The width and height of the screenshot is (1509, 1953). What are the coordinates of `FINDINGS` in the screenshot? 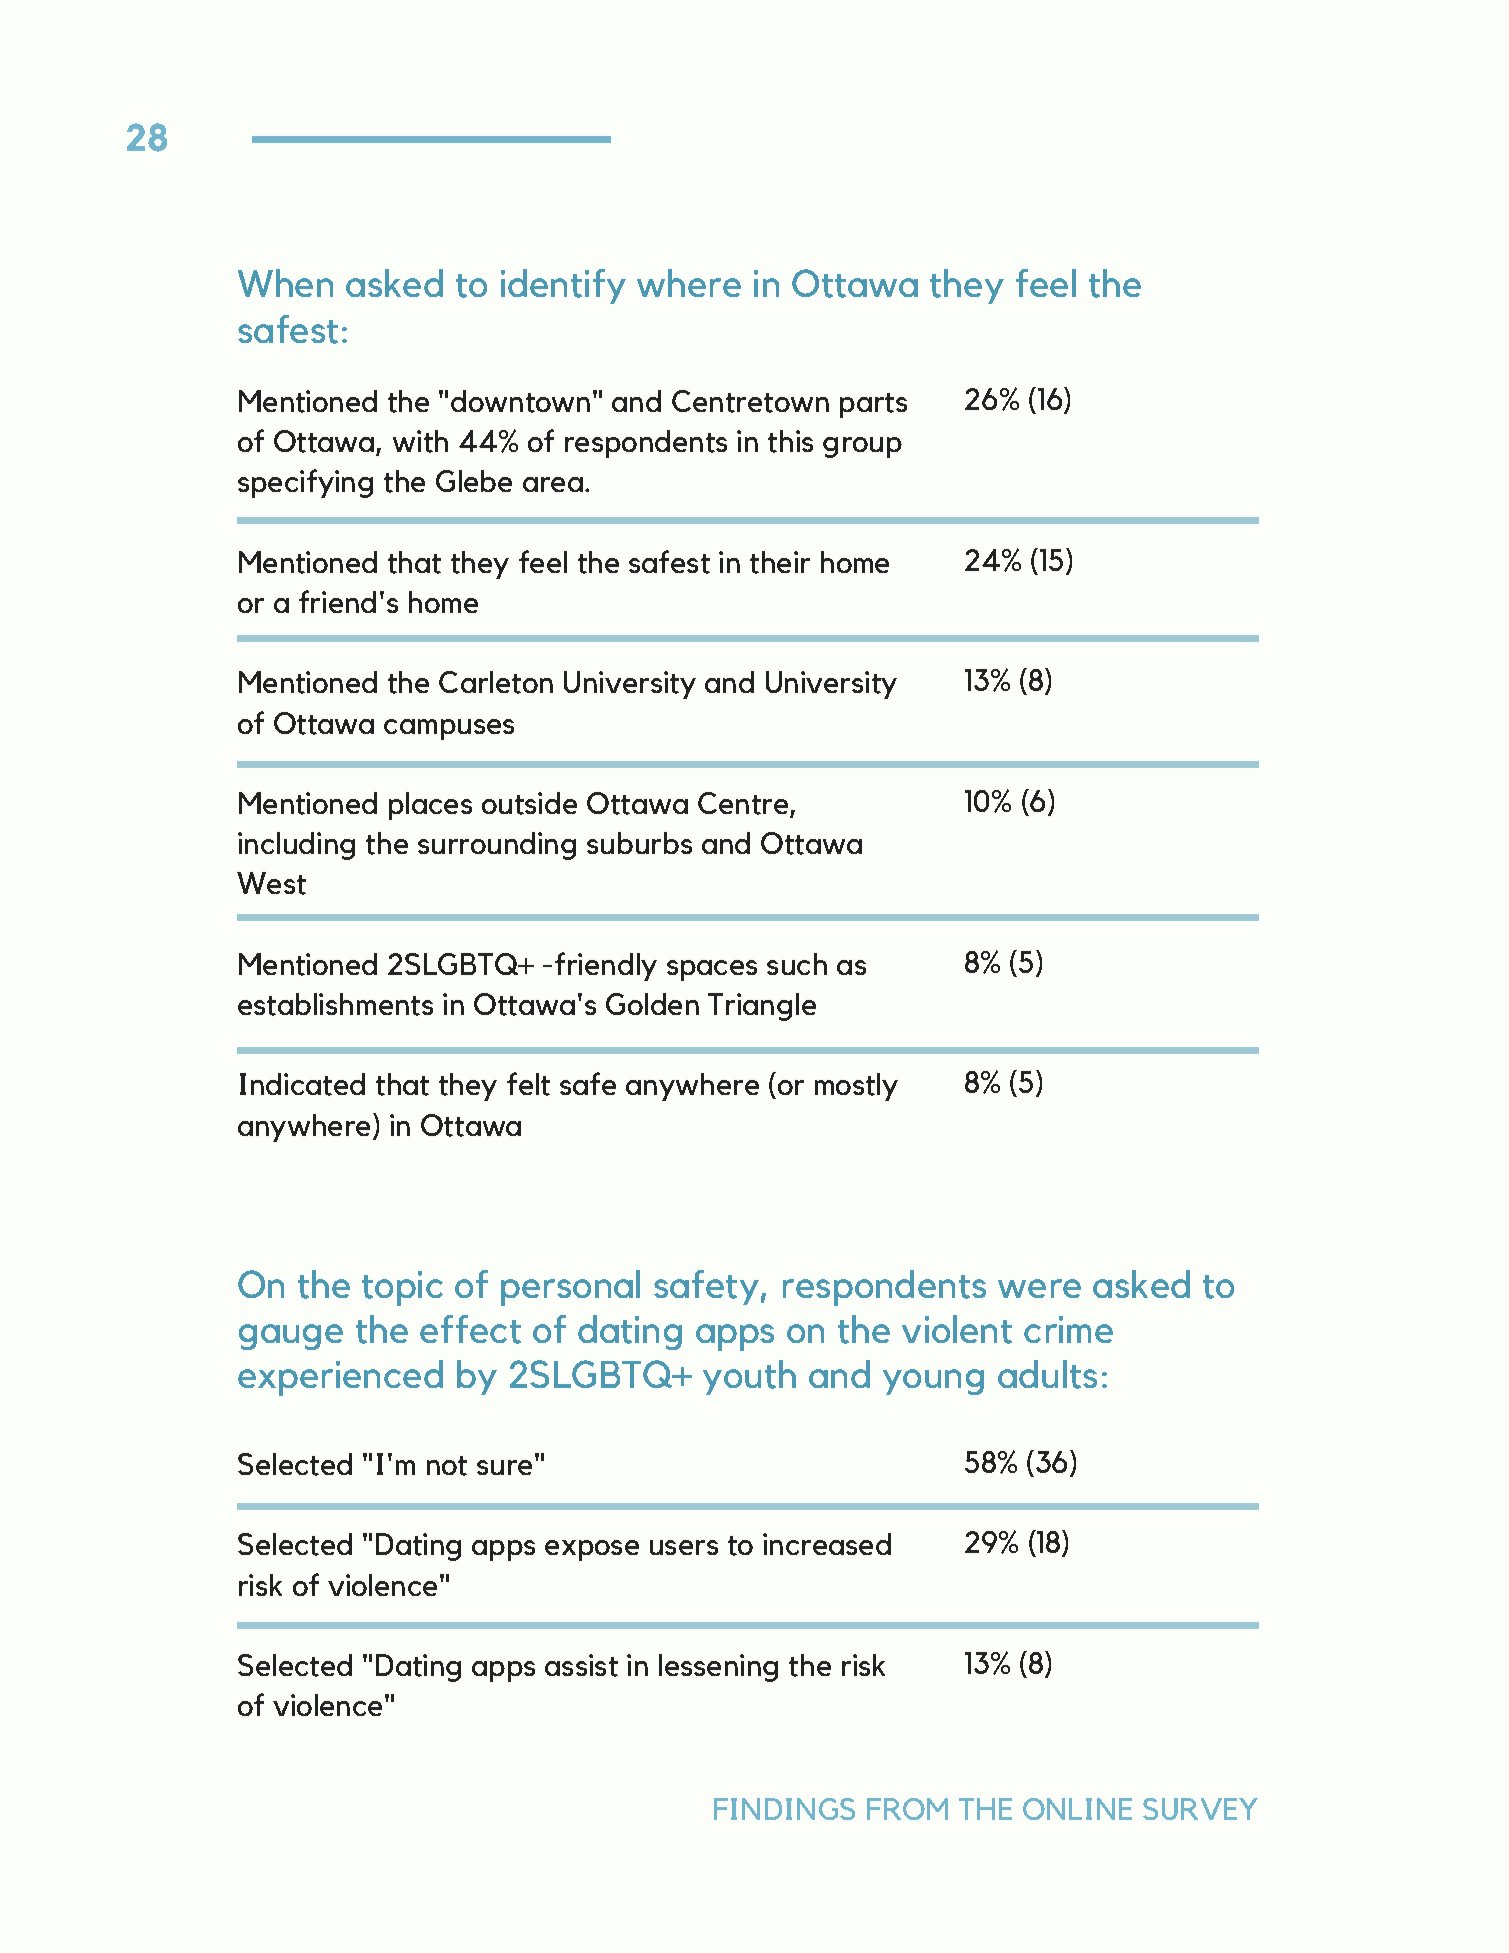 It's located at (784, 1809).
